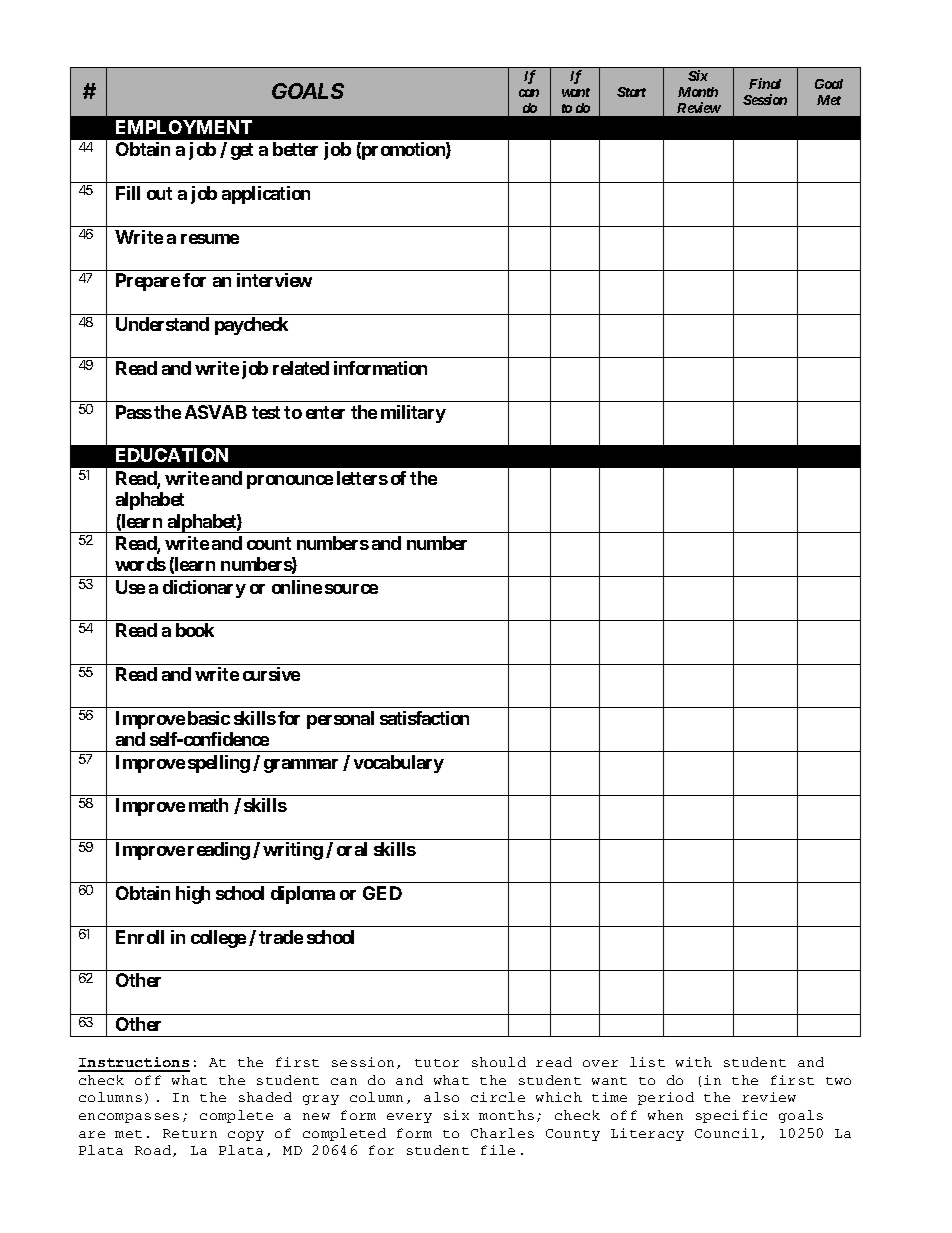  Describe the element at coordinates (631, 92) in the screenshot. I see `Start` at that location.
